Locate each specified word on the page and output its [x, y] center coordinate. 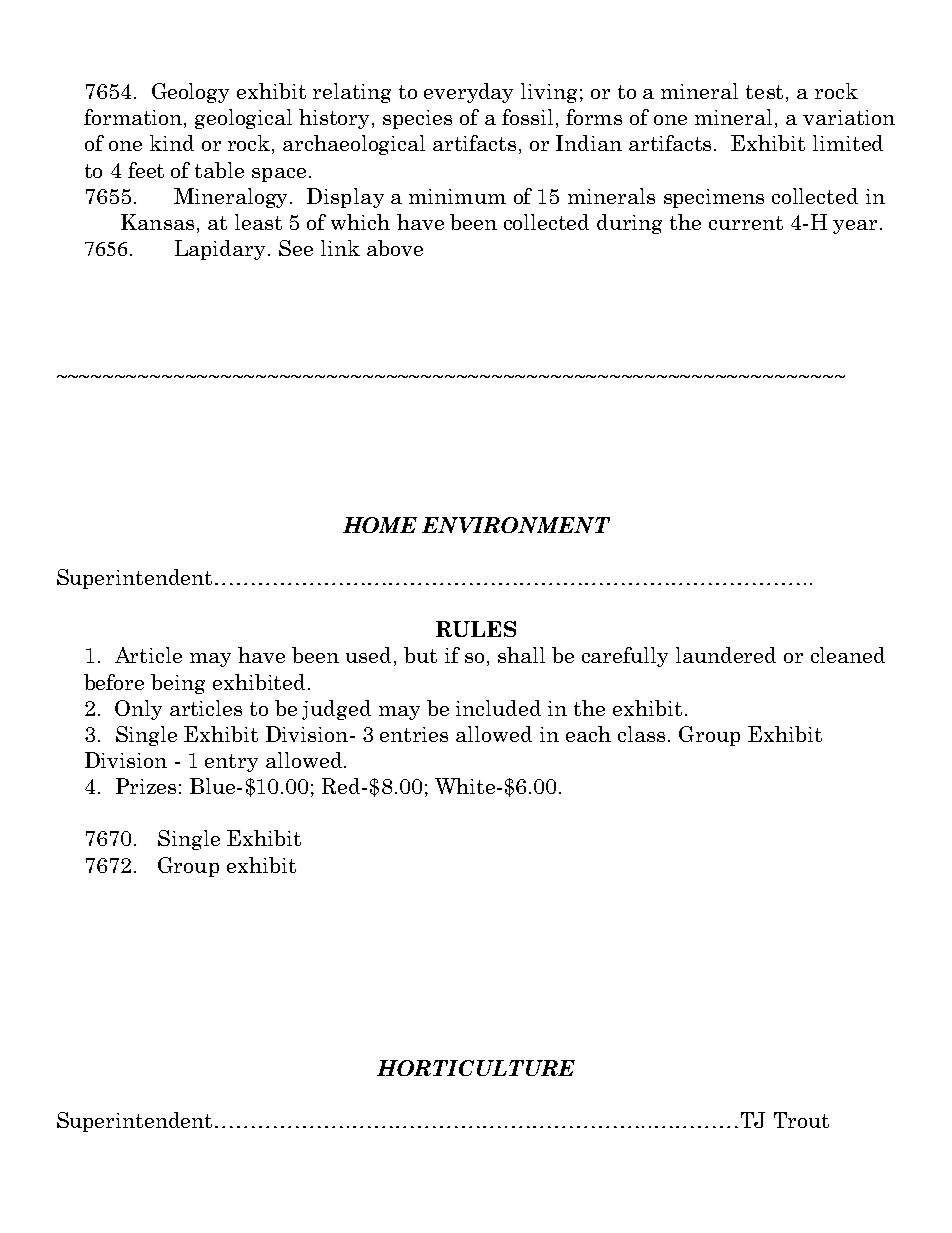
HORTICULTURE [476, 1068]
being [178, 684]
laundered [726, 655]
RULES [476, 629]
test [764, 92]
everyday [468, 93]
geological [243, 119]
